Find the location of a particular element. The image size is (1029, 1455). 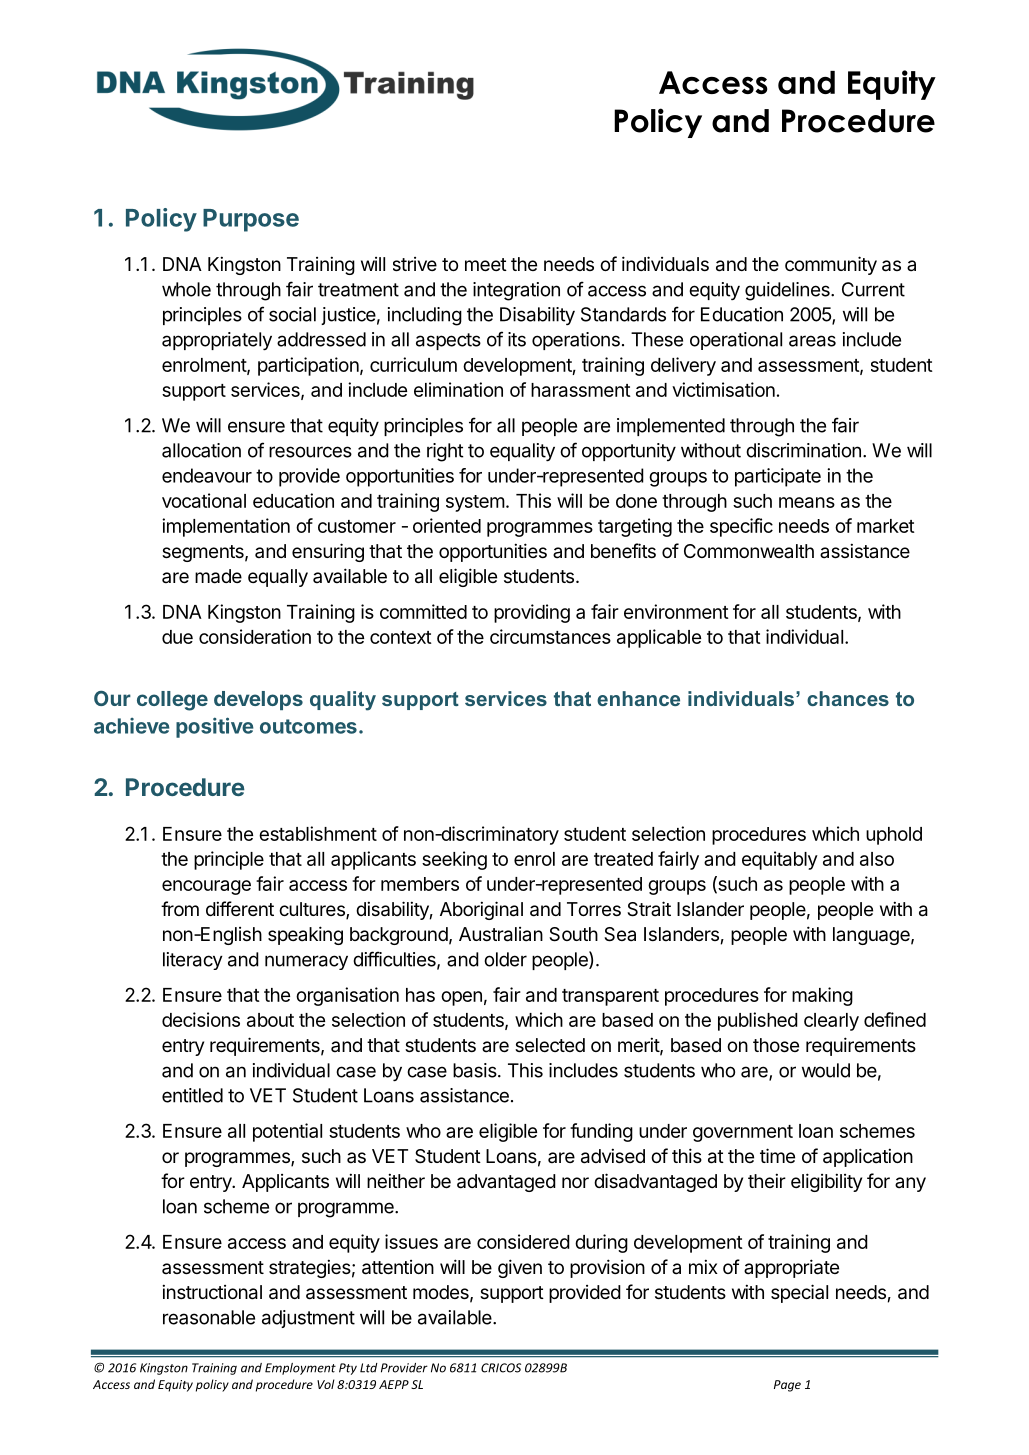

seeking is located at coordinates (454, 860).
